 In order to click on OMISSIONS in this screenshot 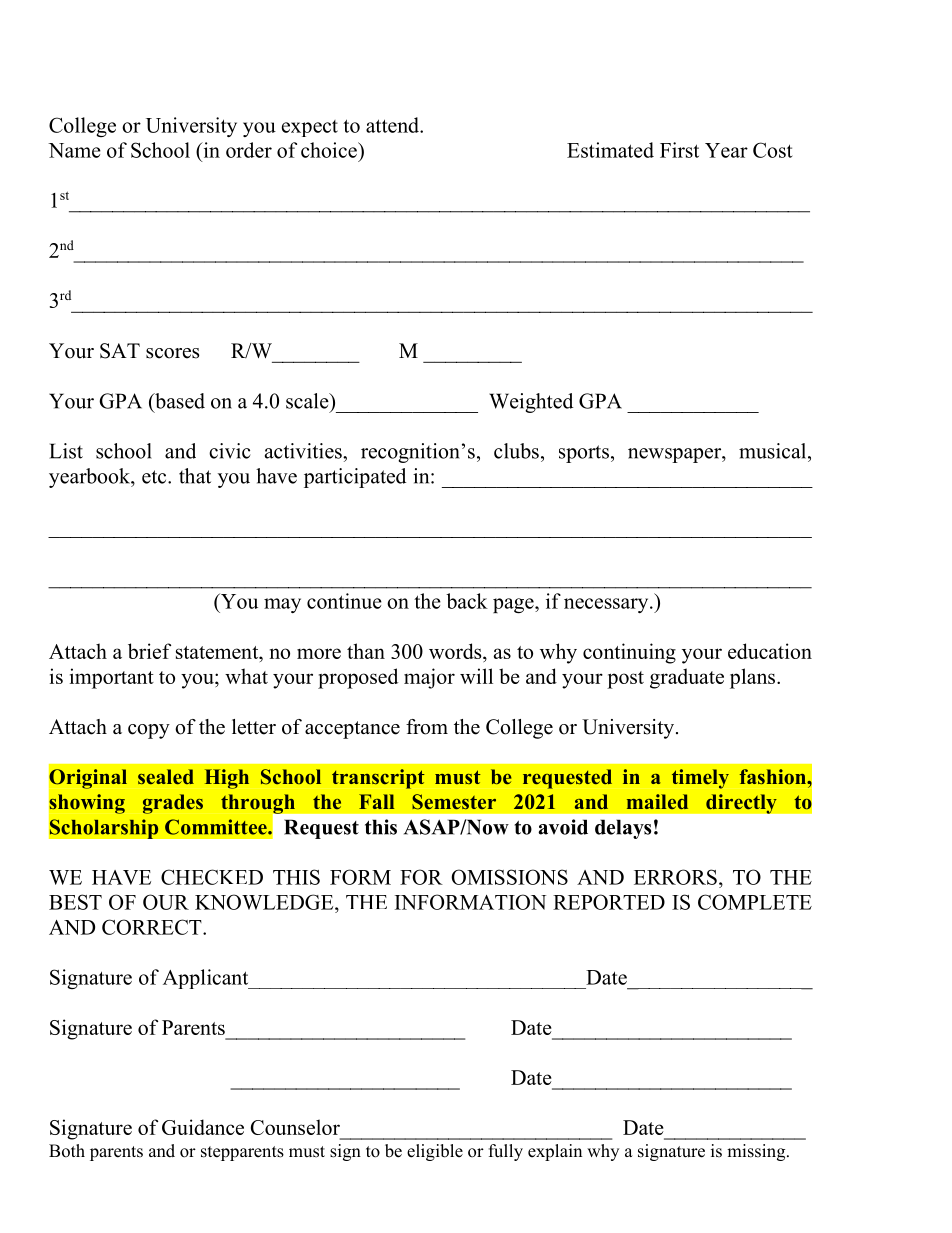, I will do `click(509, 877)`.
